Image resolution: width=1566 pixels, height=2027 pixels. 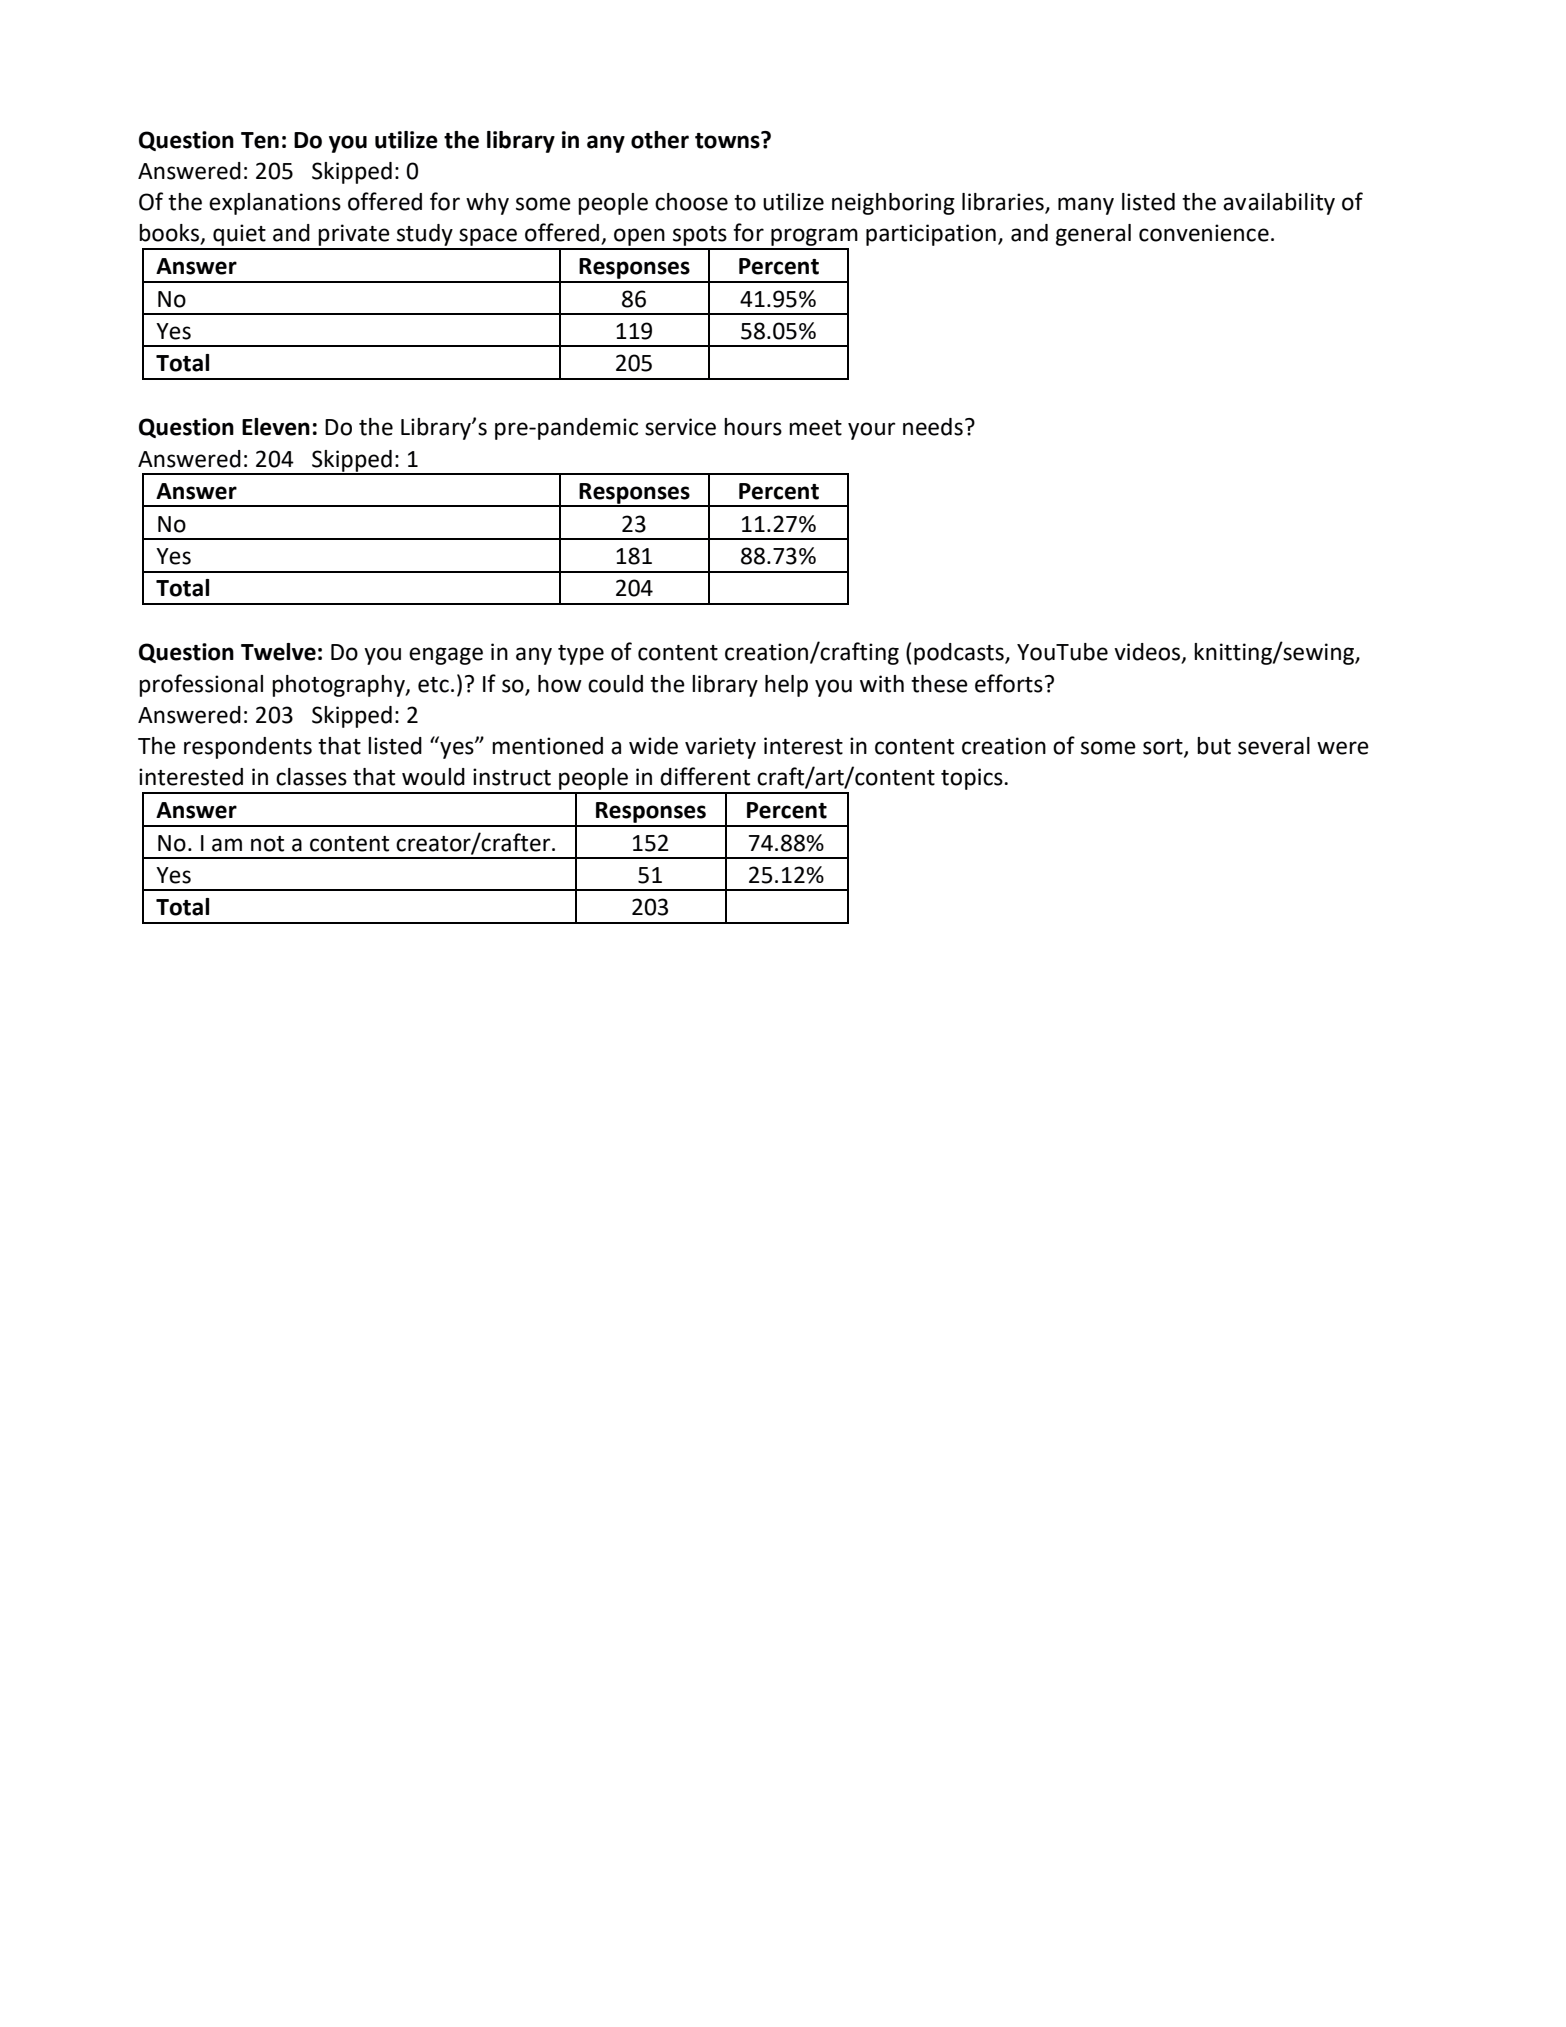 What do you see at coordinates (728, 140) in the screenshot?
I see `towns` at bounding box center [728, 140].
